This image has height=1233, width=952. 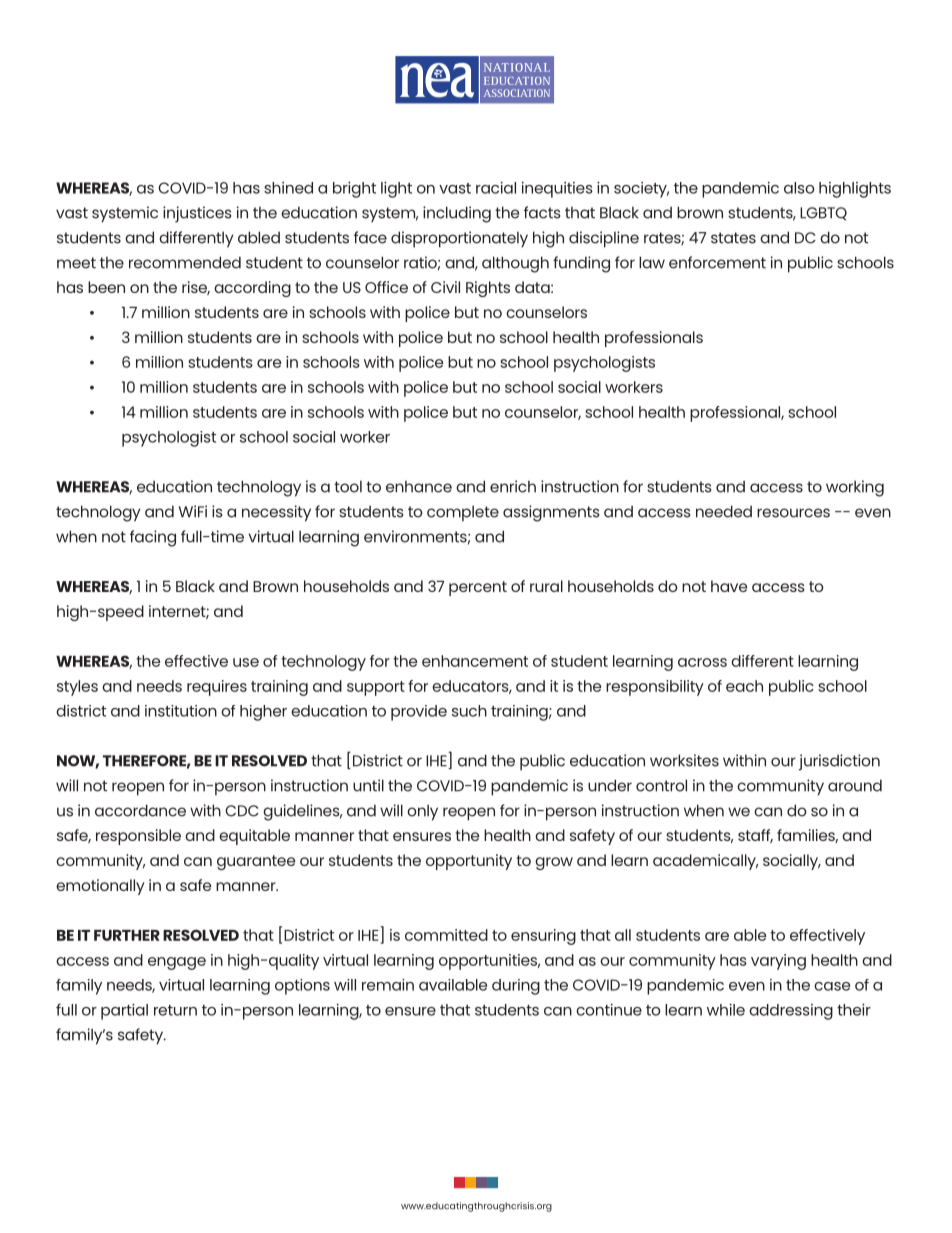 What do you see at coordinates (153, 538) in the image?
I see `facing` at bounding box center [153, 538].
